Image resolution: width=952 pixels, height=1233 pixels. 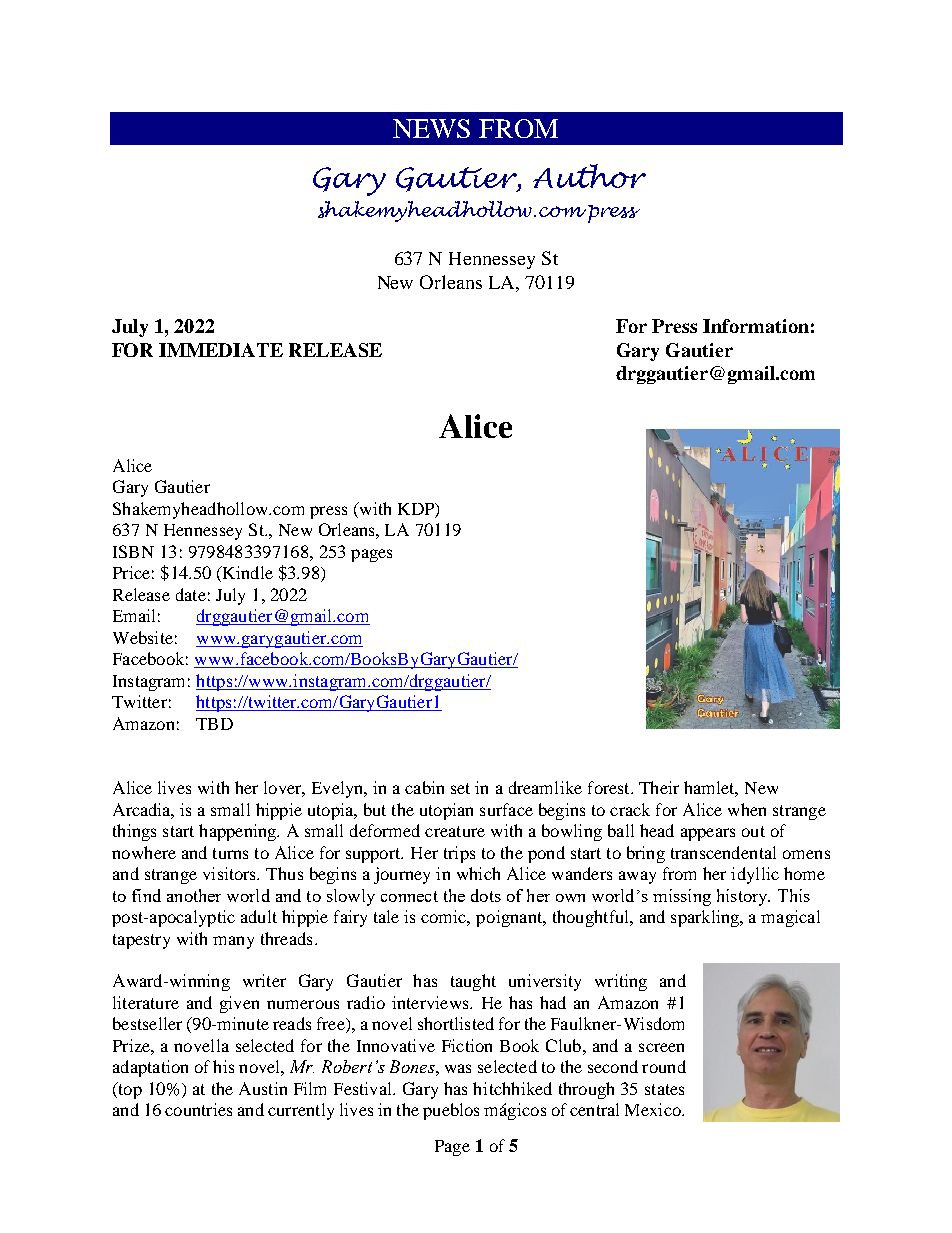 I want to click on was, so click(x=458, y=1068).
